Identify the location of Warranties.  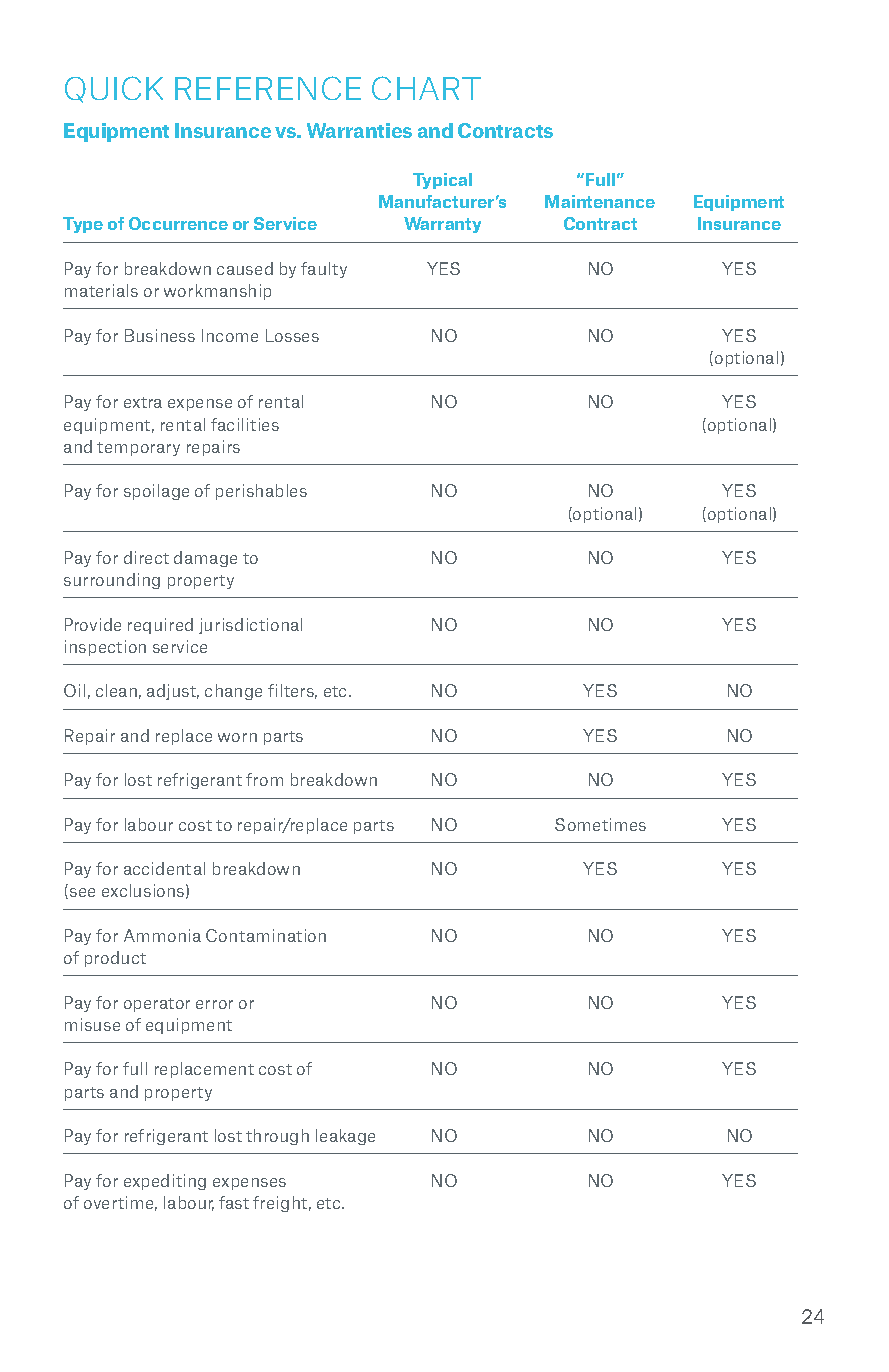
(359, 130).
